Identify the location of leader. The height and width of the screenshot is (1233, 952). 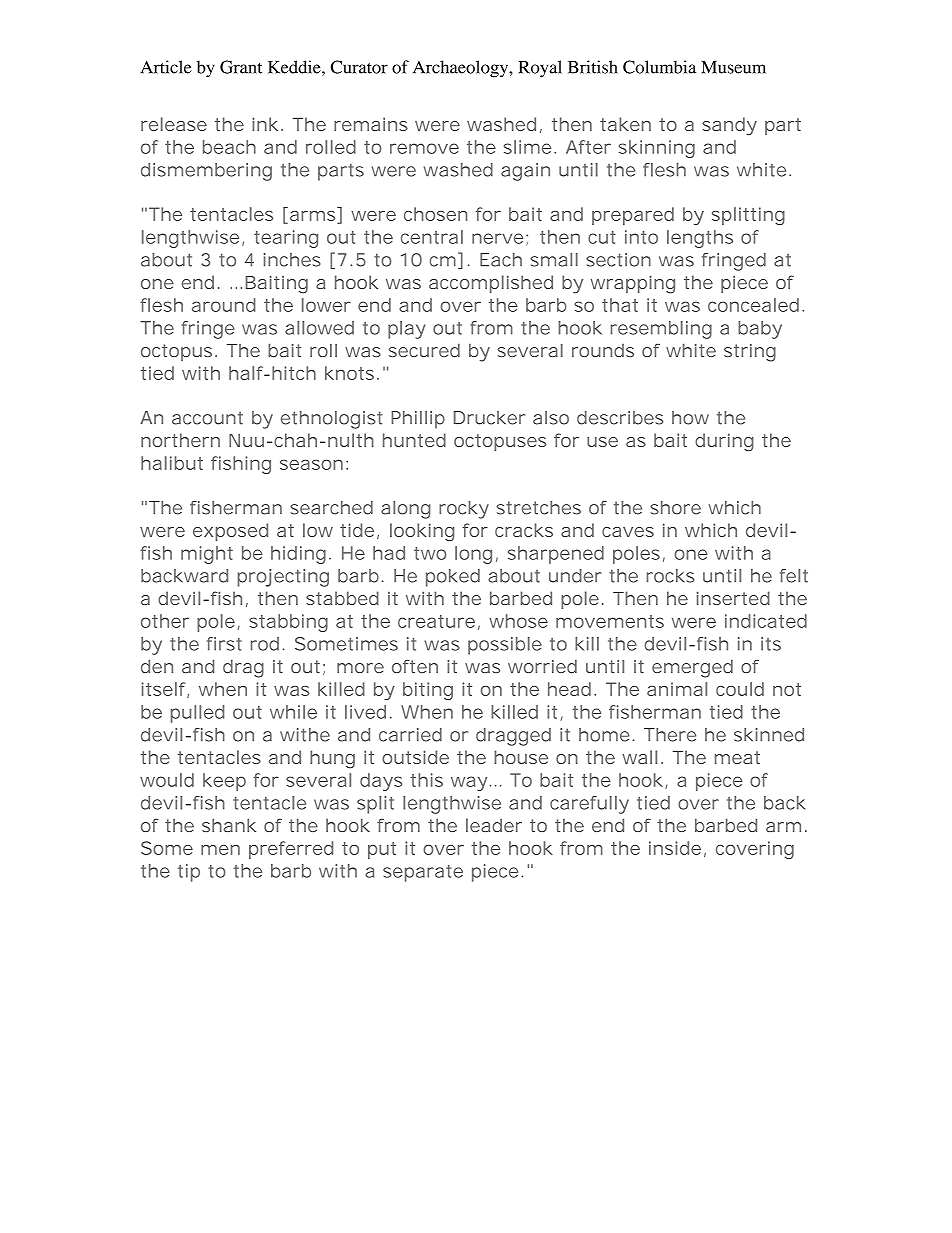
(494, 825).
